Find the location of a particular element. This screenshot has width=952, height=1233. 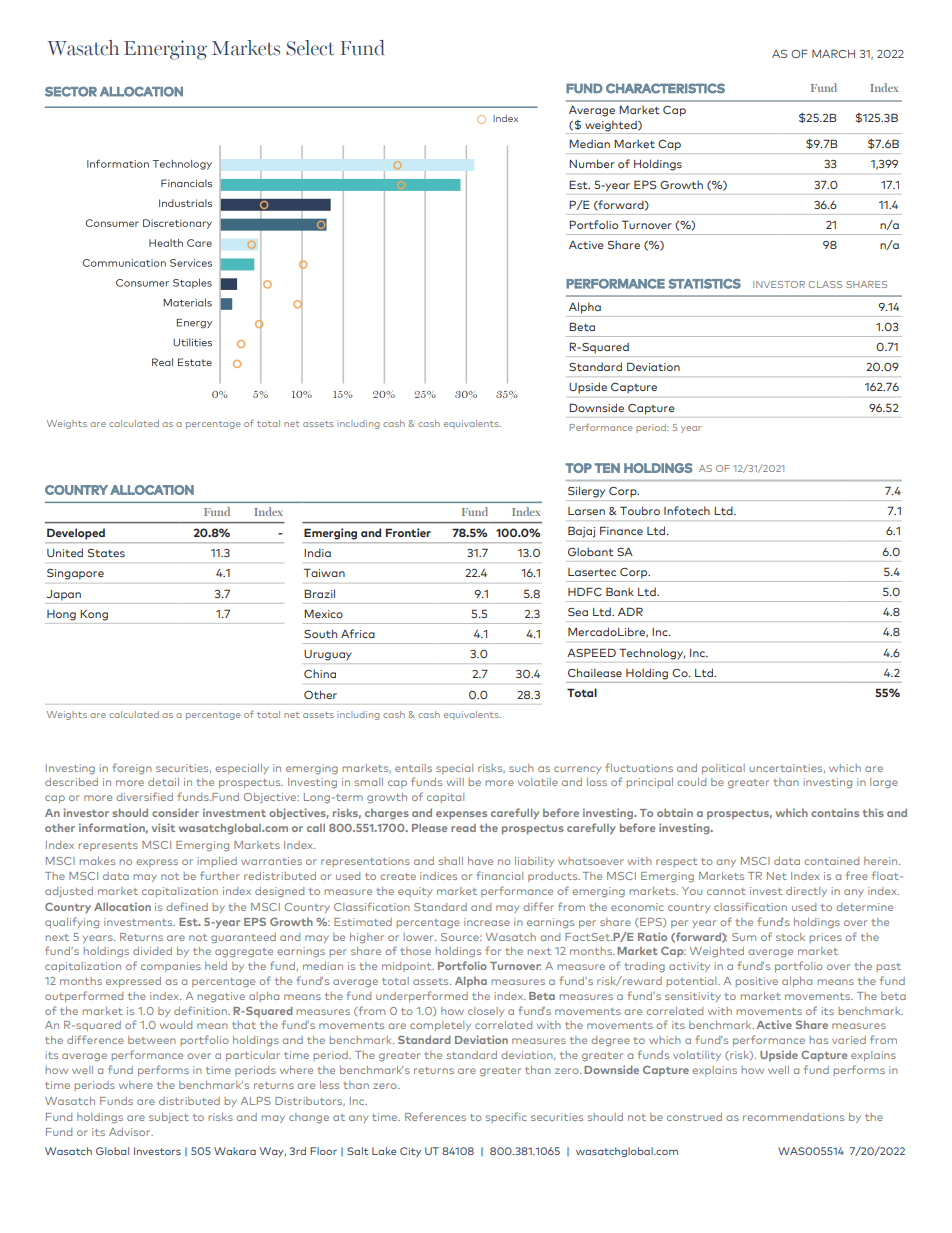

Infotech is located at coordinates (687, 510).
